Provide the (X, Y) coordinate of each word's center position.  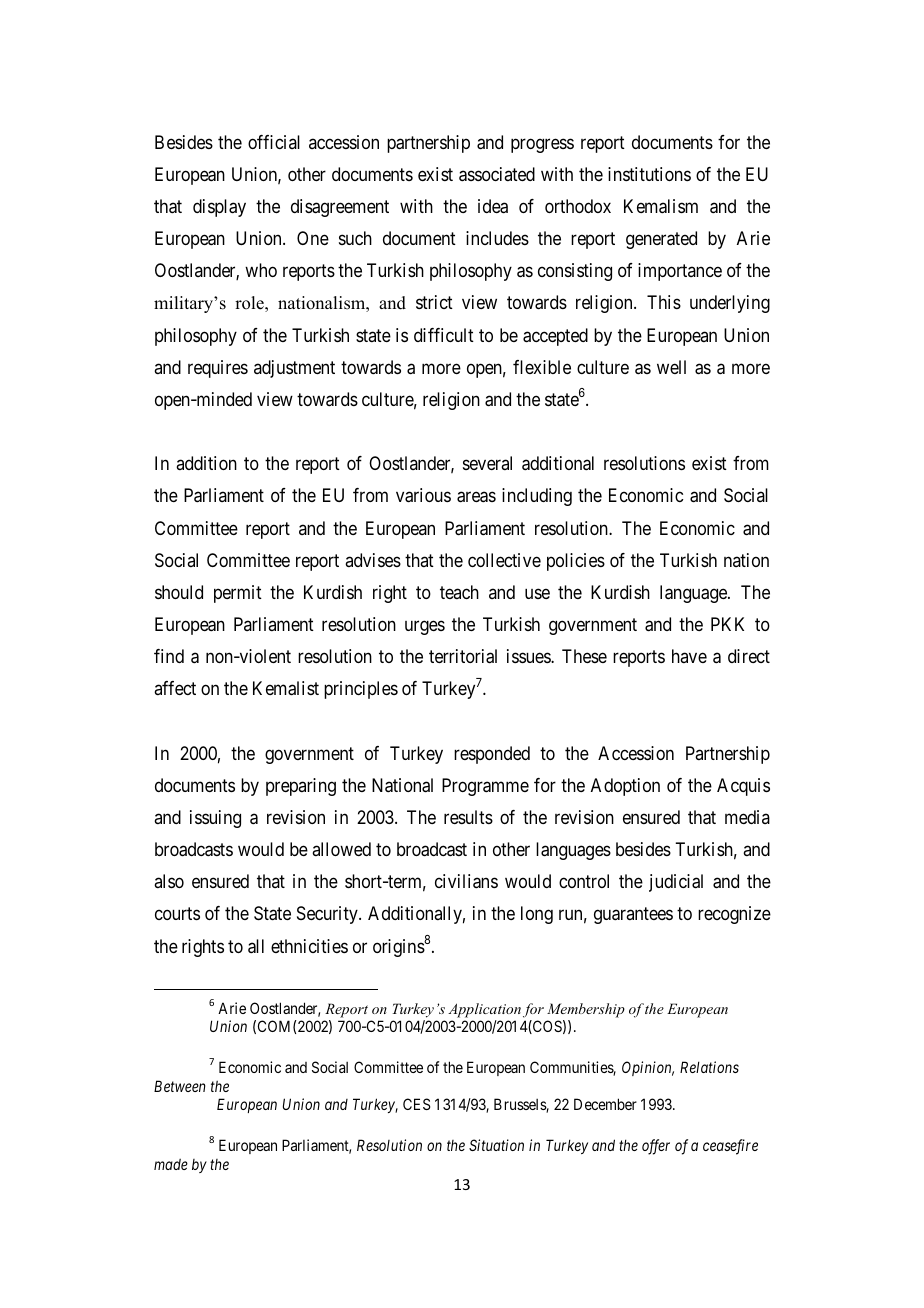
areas (476, 497)
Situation (496, 1145)
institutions (649, 174)
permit (238, 594)
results (468, 817)
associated (497, 174)
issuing (215, 819)
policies (576, 562)
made (171, 1164)
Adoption (625, 787)
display (219, 208)
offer (656, 1147)
